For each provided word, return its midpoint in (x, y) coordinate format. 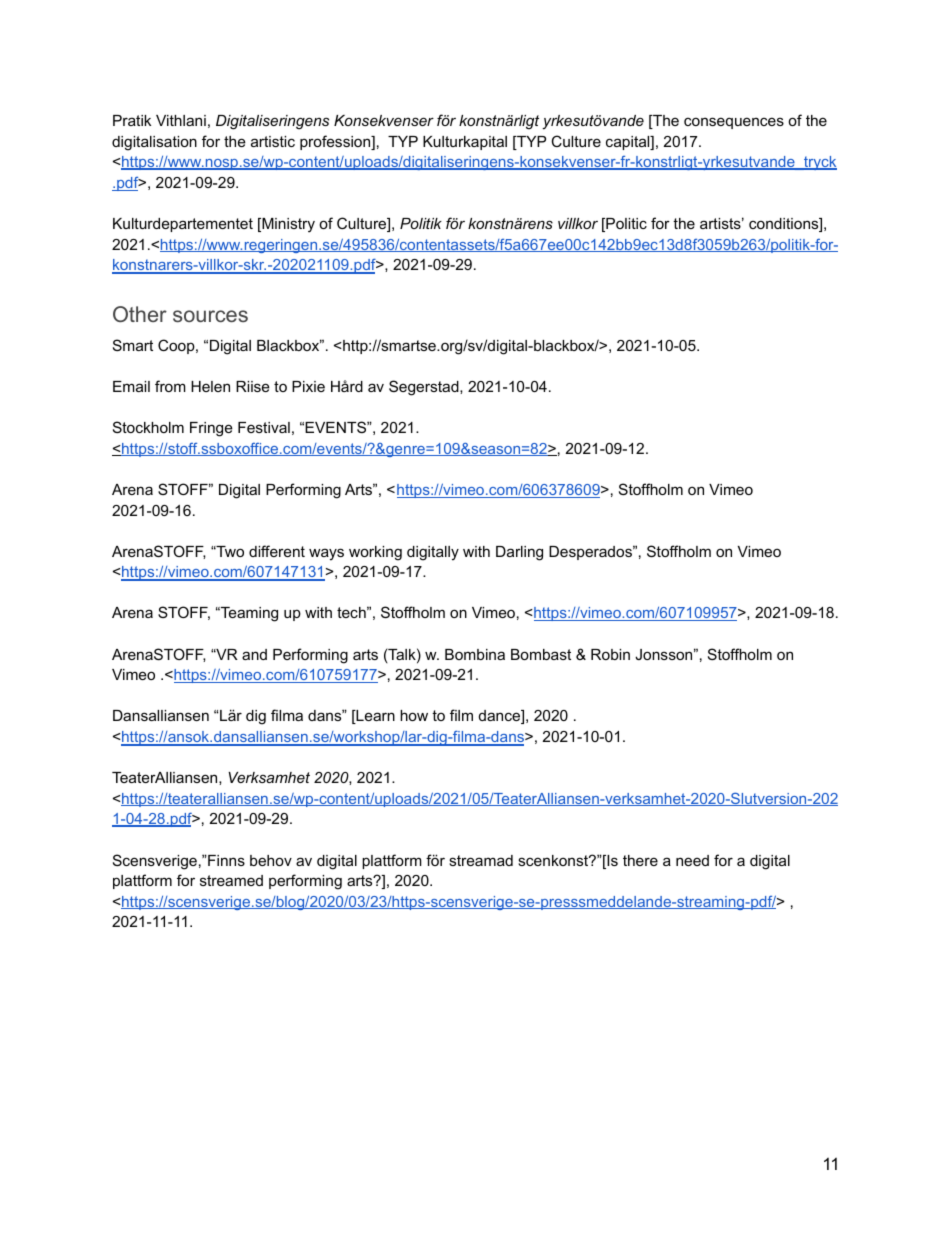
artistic (273, 141)
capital (629, 143)
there (640, 860)
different (277, 551)
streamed (231, 880)
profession (336, 142)
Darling (519, 553)
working (375, 553)
